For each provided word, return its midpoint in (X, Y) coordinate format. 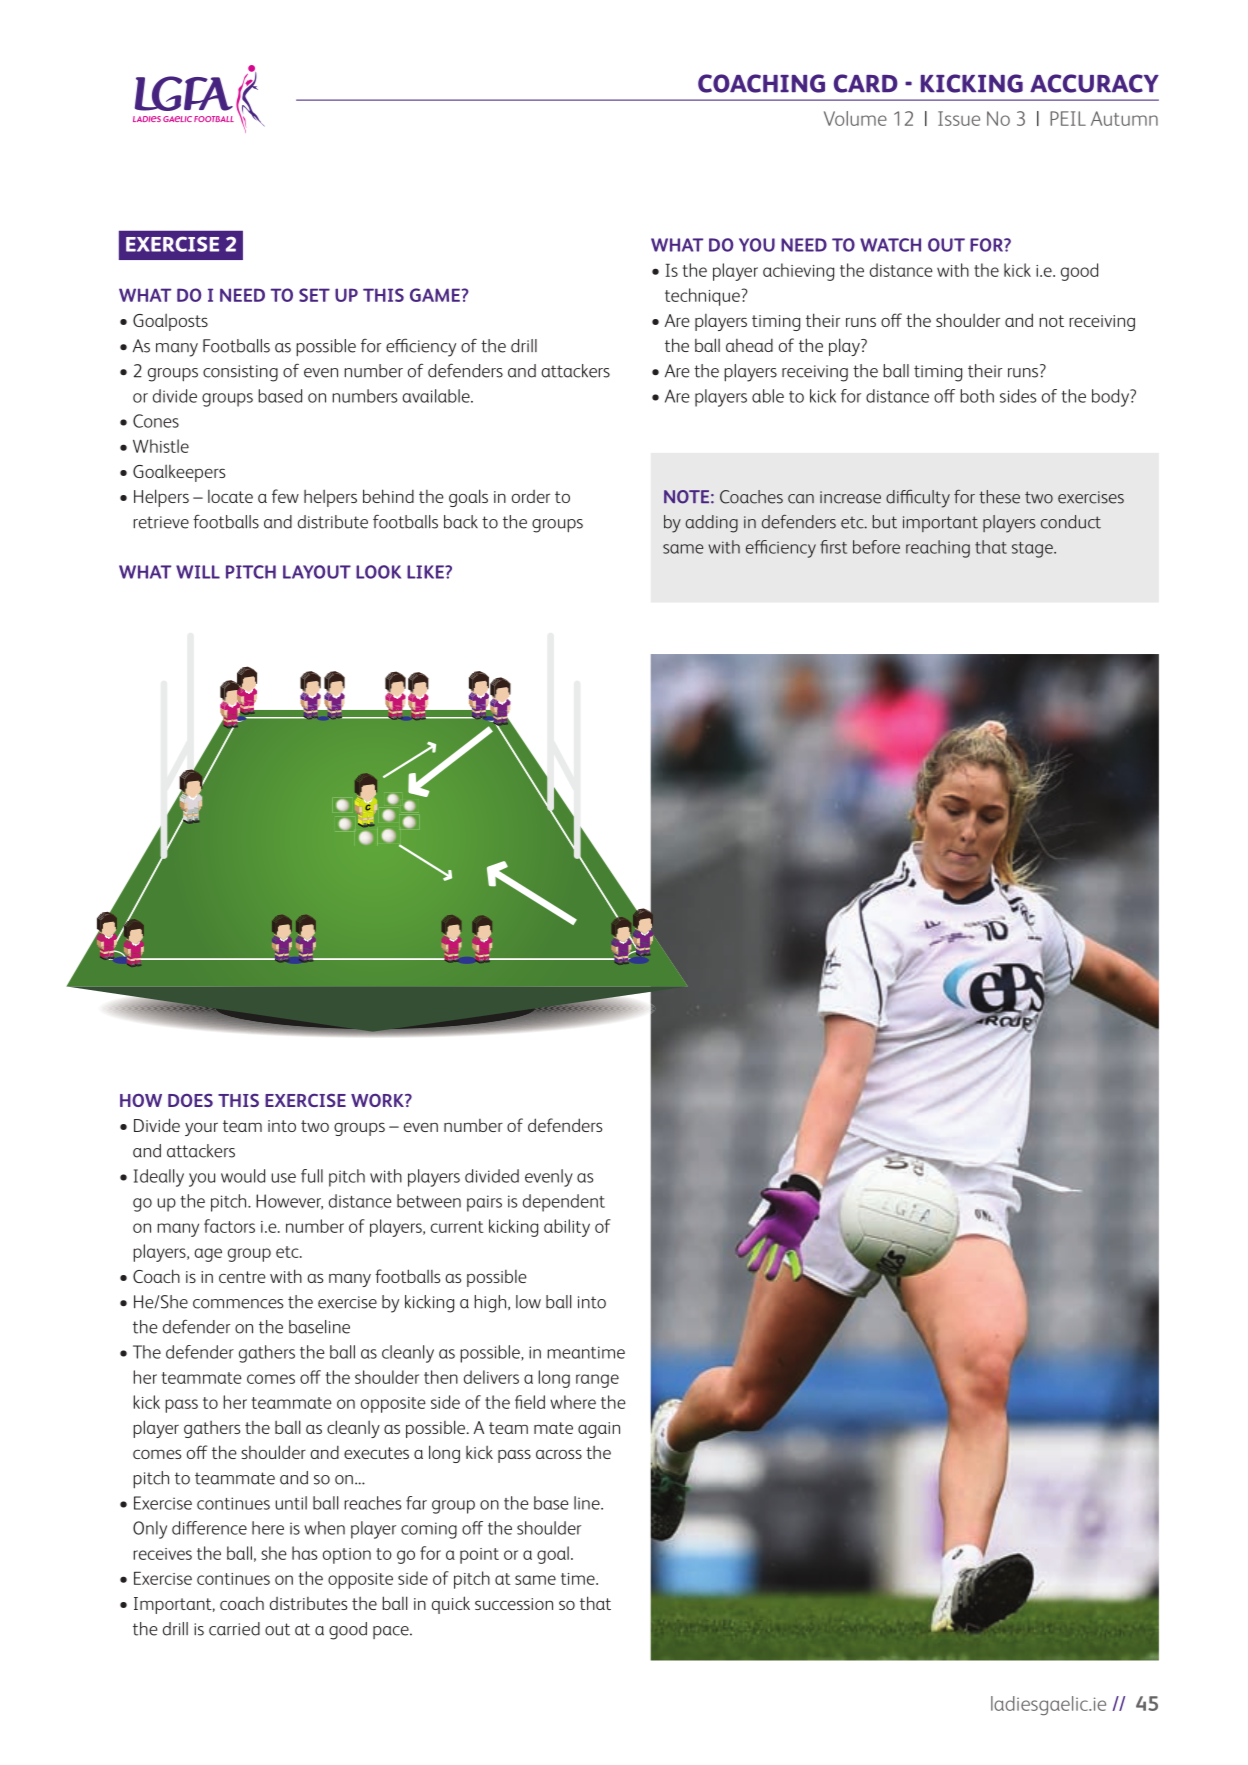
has (304, 1553)
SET (314, 295)
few (285, 496)
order (531, 496)
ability (567, 1228)
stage (1033, 550)
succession (514, 1604)
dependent (564, 1203)
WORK (378, 1100)
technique (703, 297)
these (999, 497)
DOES (190, 1100)
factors (229, 1226)
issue (959, 118)
